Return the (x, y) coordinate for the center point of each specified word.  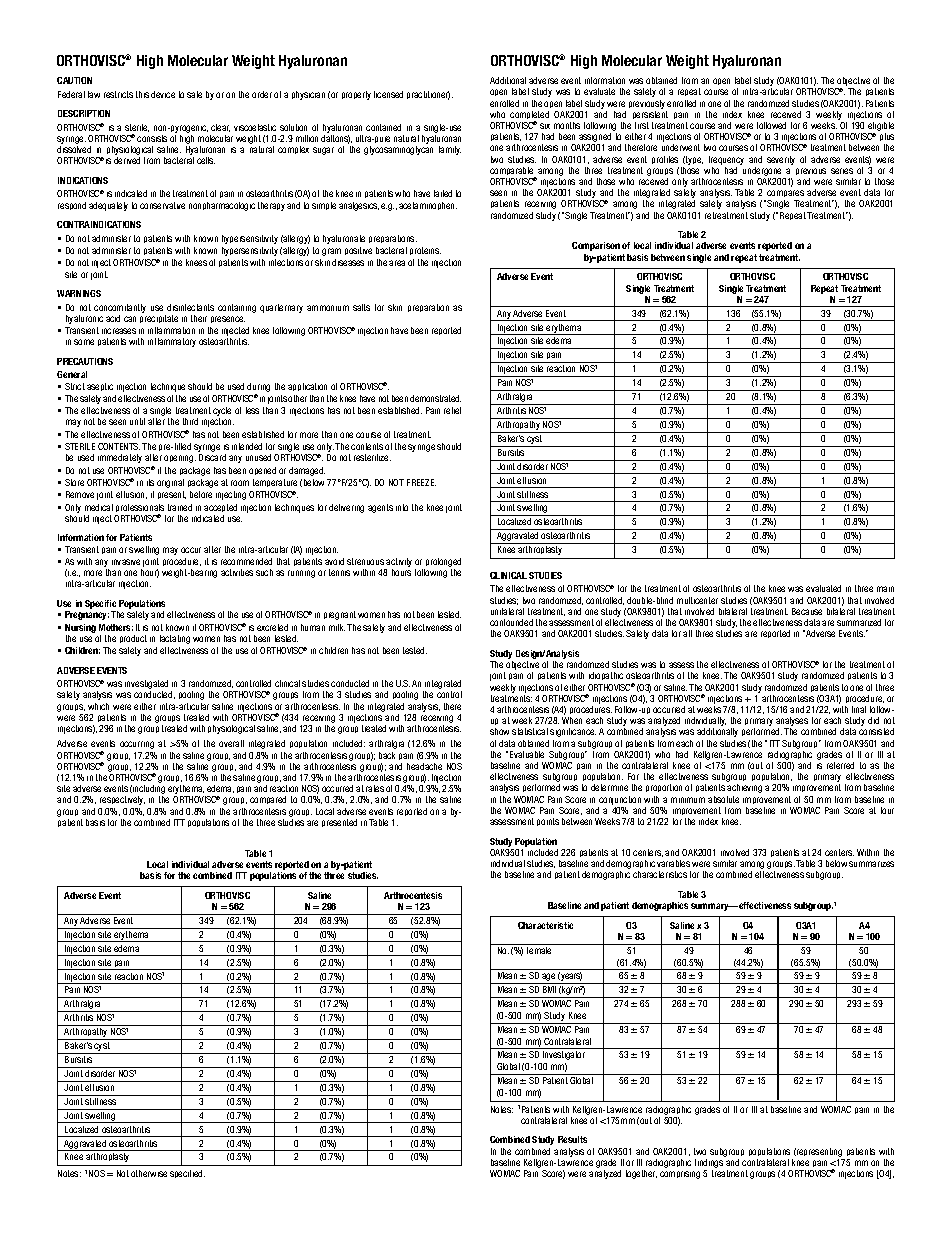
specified (187, 1174)
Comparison (596, 246)
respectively (122, 800)
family (450, 150)
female (539, 949)
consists (152, 138)
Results (572, 1139)
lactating (175, 639)
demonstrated (435, 398)
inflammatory (172, 342)
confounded (511, 622)
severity (781, 160)
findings (710, 1162)
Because (807, 611)
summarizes (871, 864)
